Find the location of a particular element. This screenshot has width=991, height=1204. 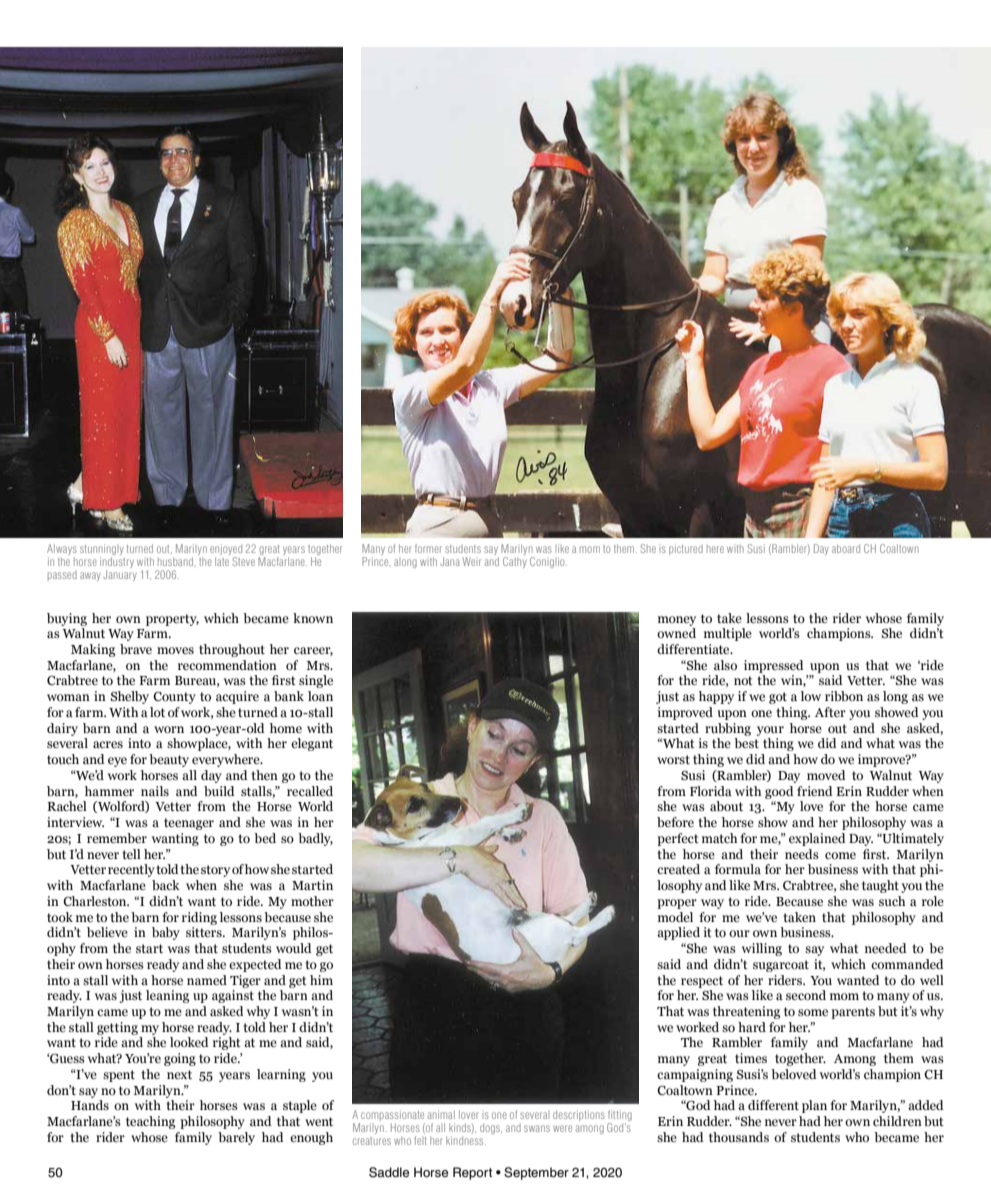

tell is located at coordinates (131, 854).
